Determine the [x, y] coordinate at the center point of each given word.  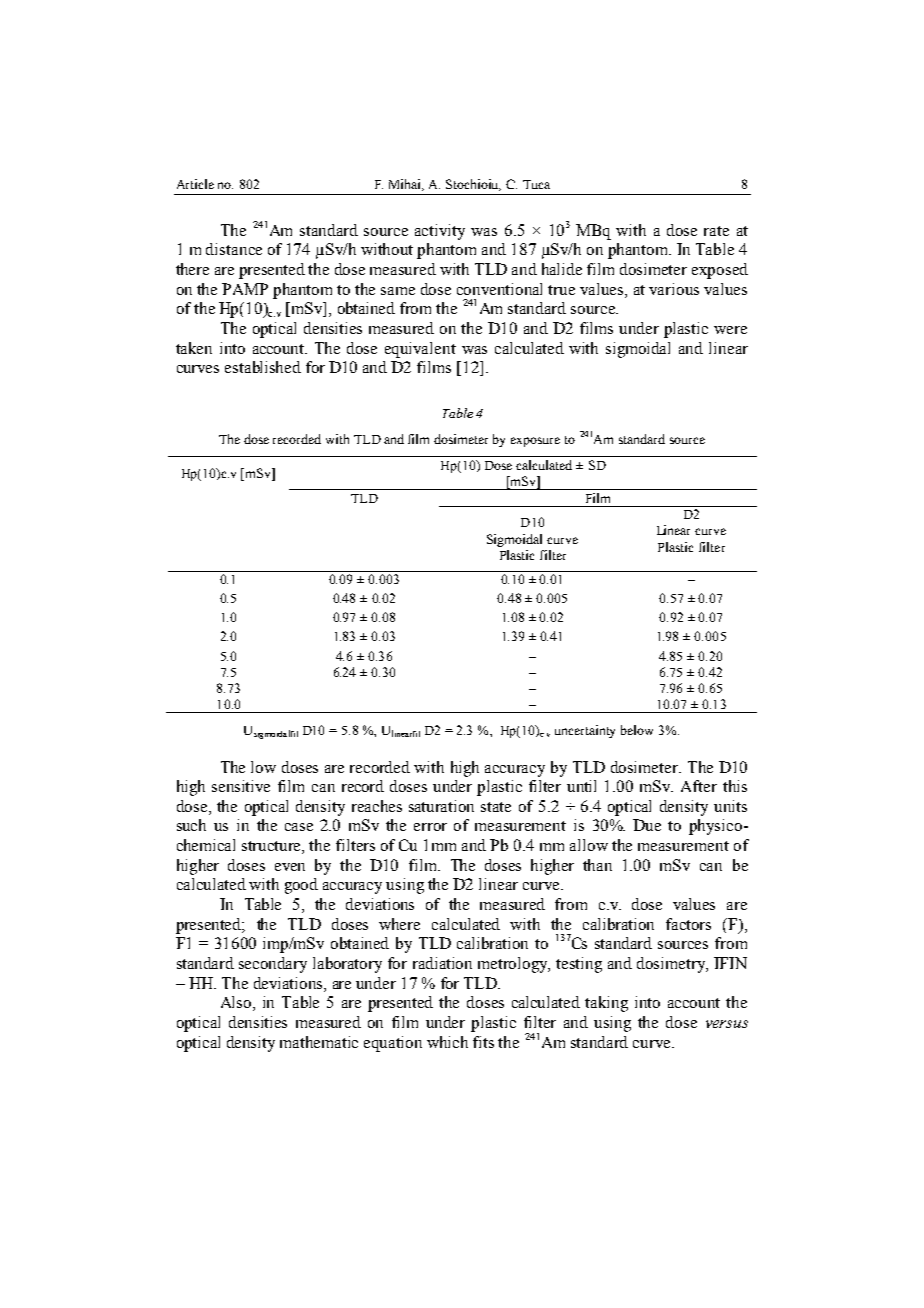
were [730, 330]
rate [716, 231]
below [637, 730]
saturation [441, 806]
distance [234, 249]
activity [440, 232]
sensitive [241, 786]
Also [237, 1003]
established [263, 367]
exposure [535, 442]
